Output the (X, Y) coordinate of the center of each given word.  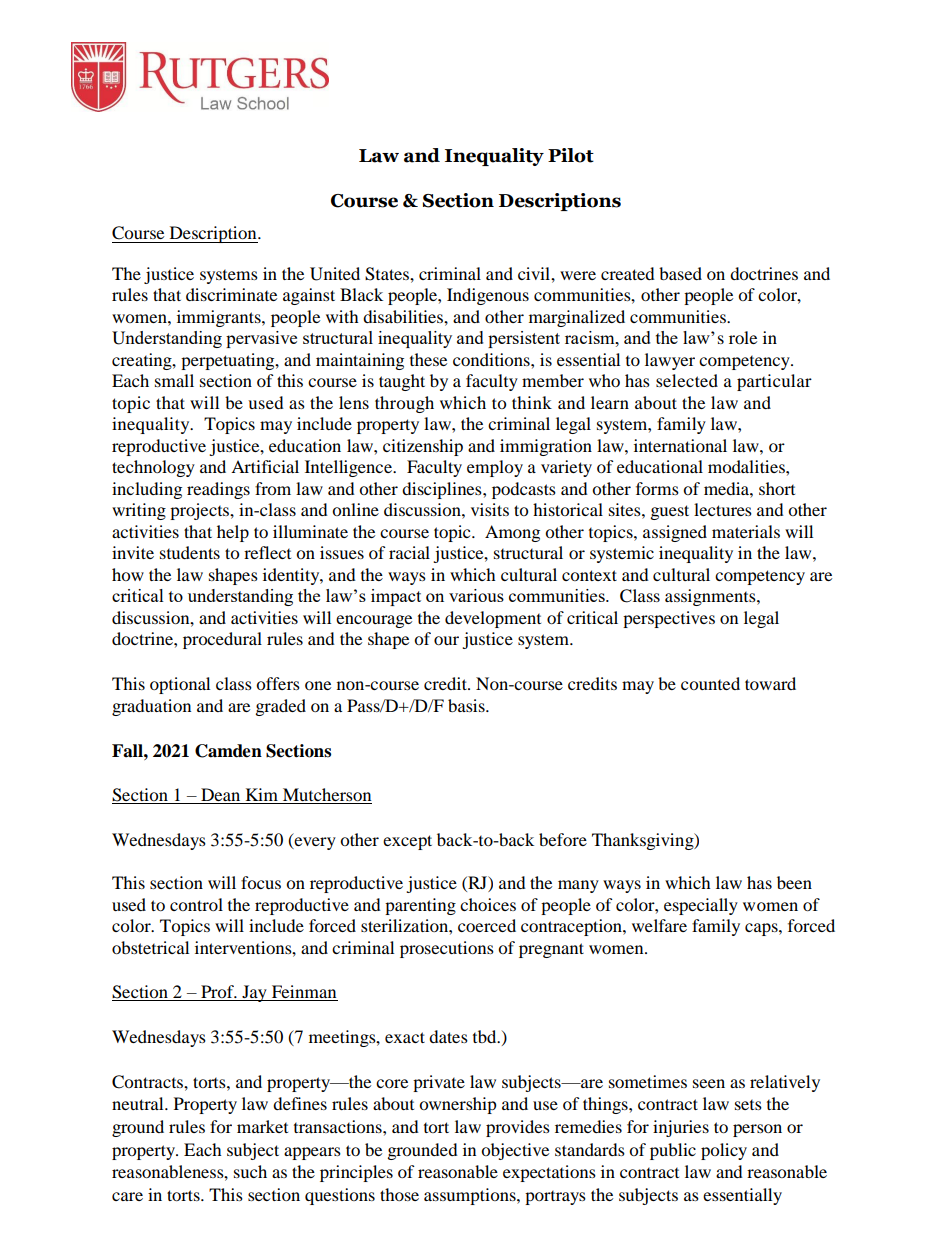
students (190, 552)
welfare (659, 925)
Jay (254, 993)
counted (710, 683)
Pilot (571, 155)
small (174, 380)
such (250, 1171)
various (476, 595)
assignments (711, 597)
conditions (492, 359)
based (680, 273)
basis (467, 705)
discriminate (231, 294)
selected (687, 380)
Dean (221, 796)
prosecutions (447, 949)
